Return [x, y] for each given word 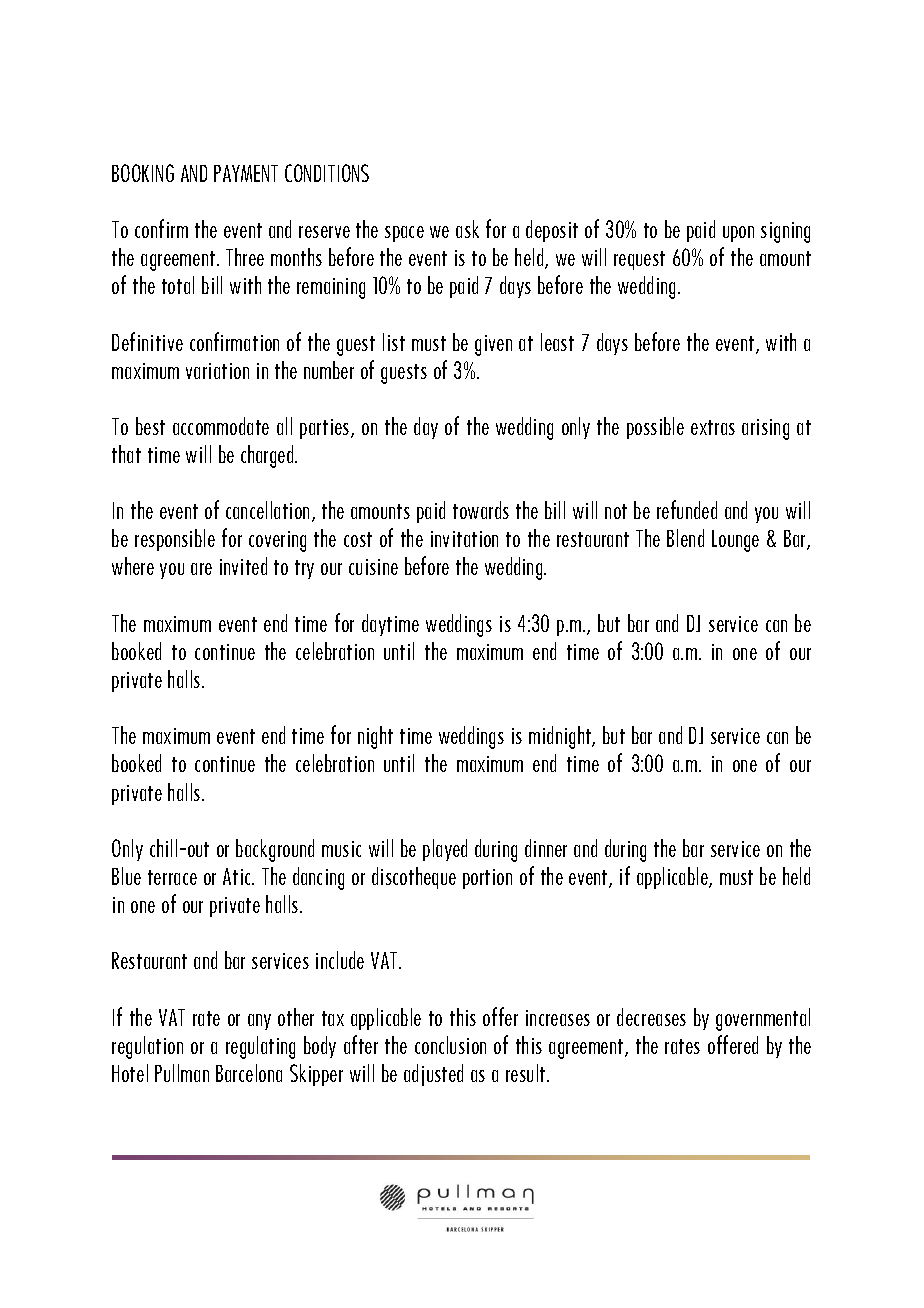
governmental [763, 1019]
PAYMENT [246, 173]
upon [738, 234]
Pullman [182, 1073]
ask [467, 229]
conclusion [450, 1045]
